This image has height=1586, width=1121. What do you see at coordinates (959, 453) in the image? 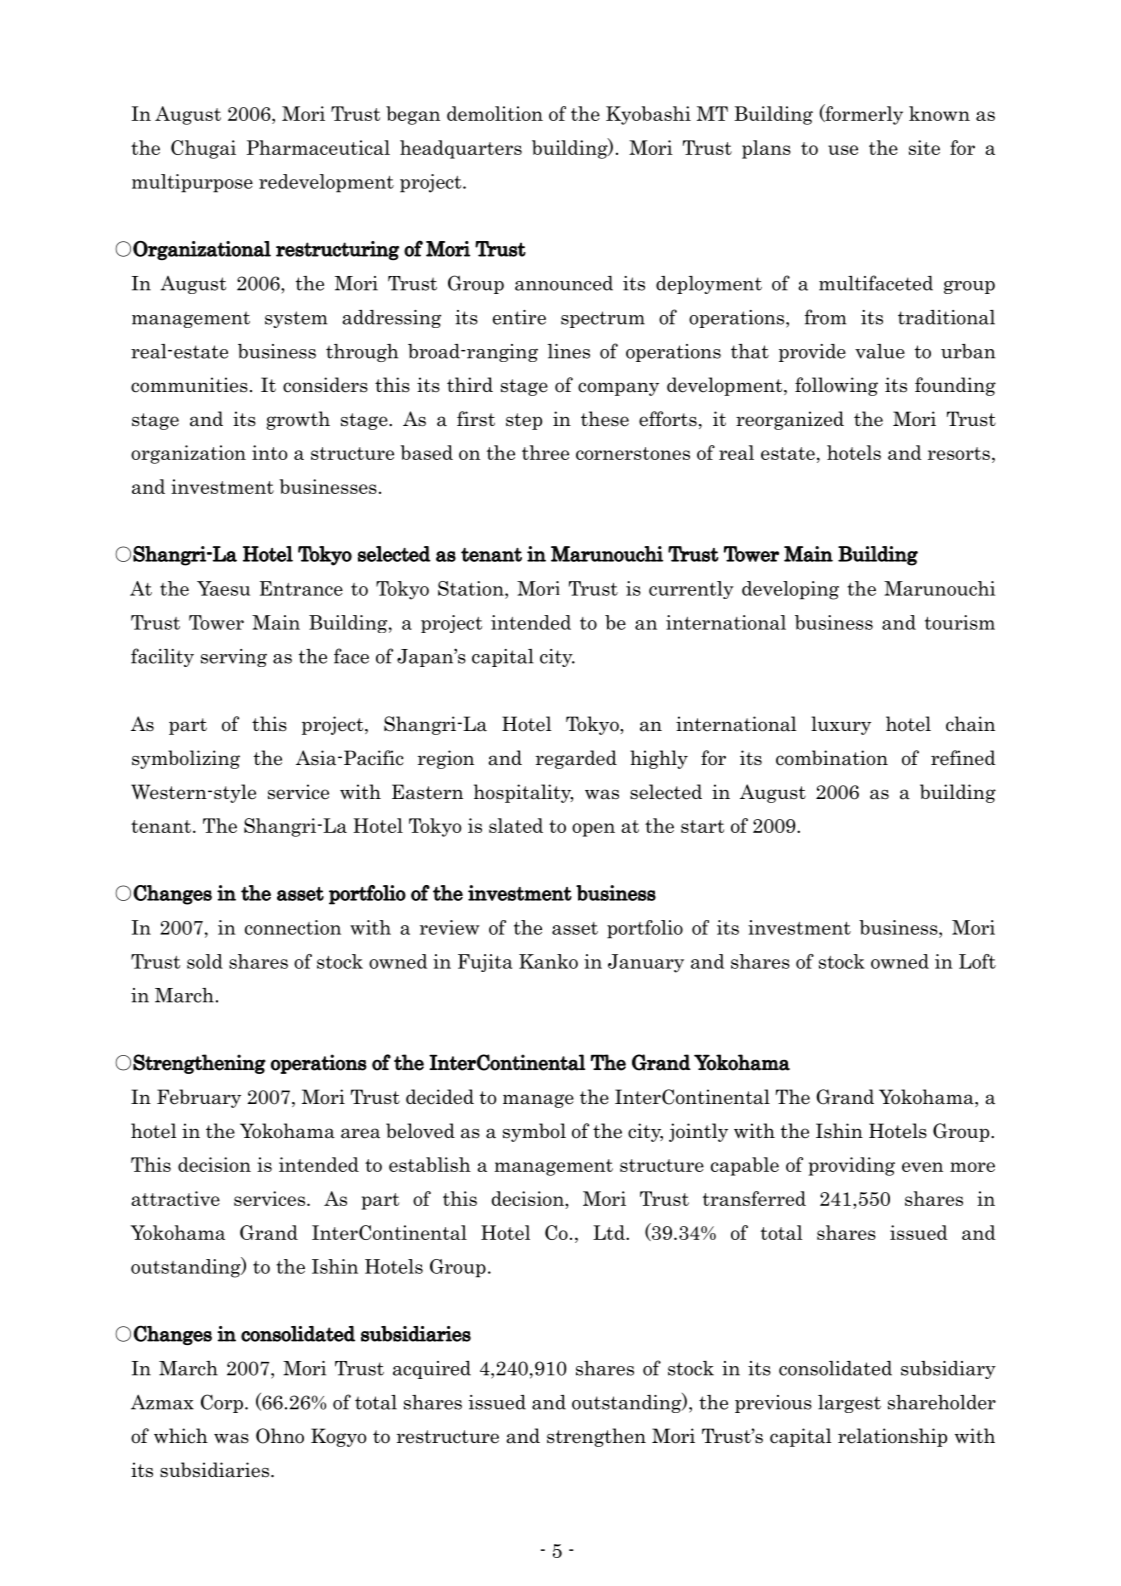
I see `resorts` at bounding box center [959, 453].
